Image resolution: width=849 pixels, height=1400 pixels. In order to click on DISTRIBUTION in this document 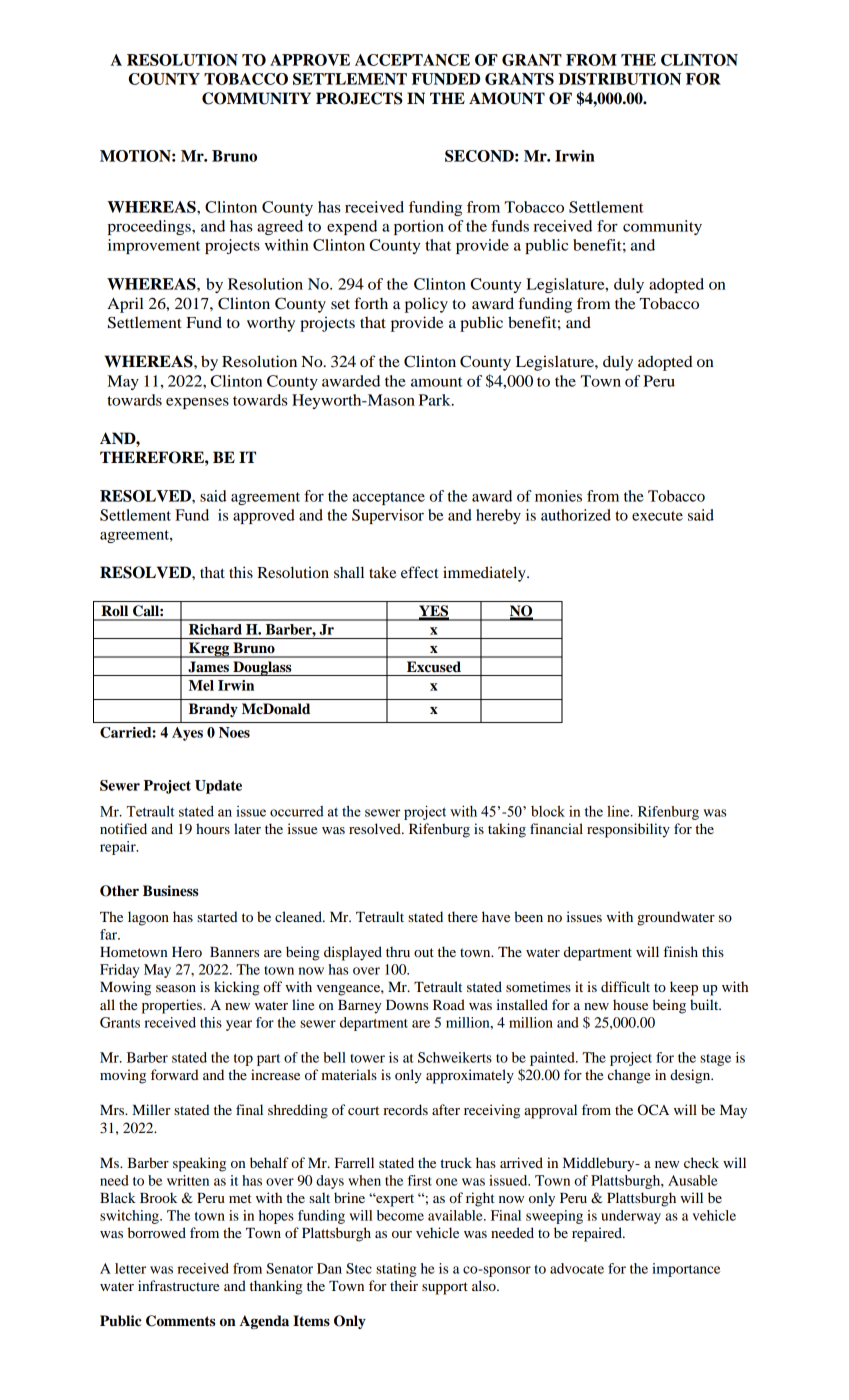, I will do `click(620, 79)`.
